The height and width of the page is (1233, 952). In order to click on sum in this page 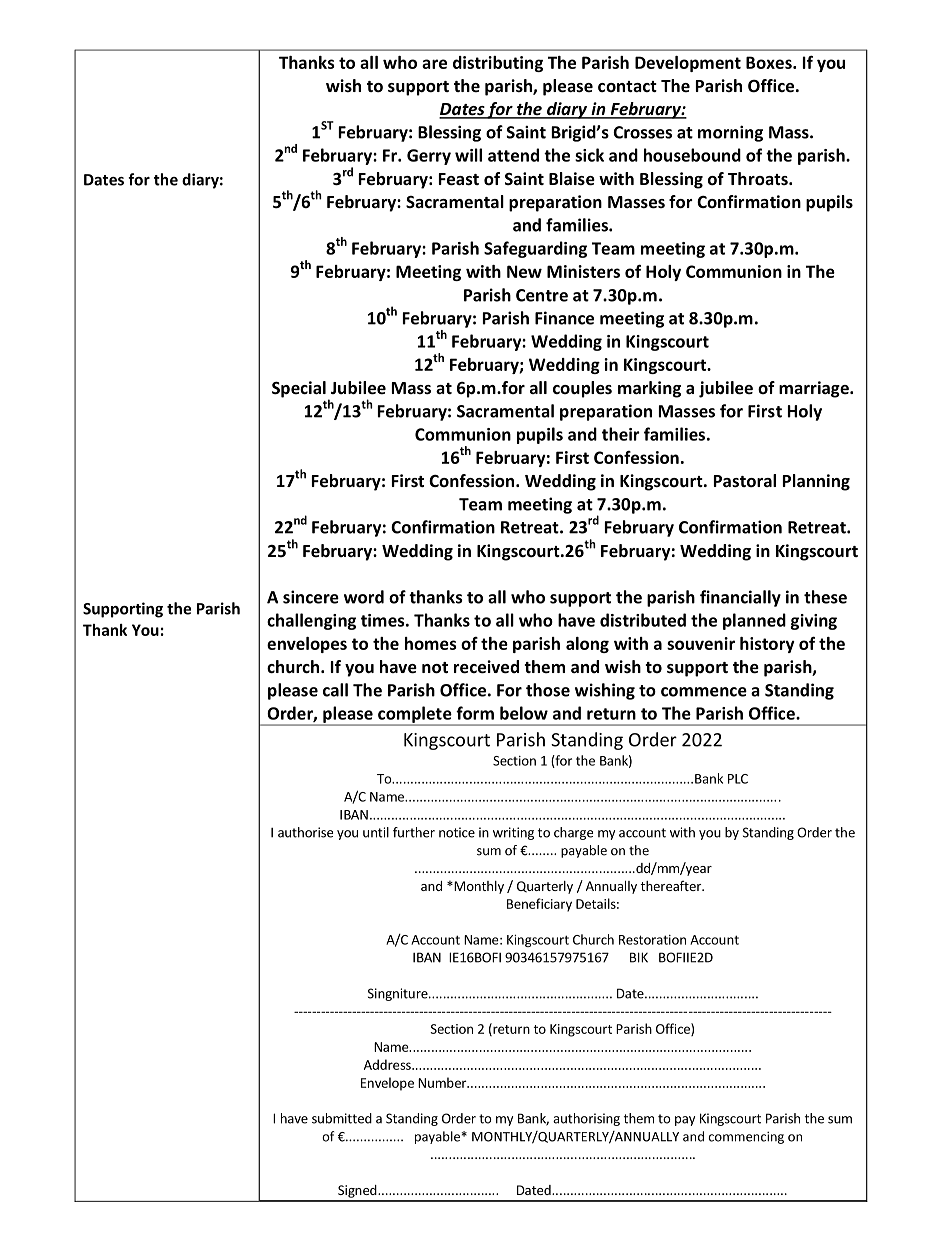, I will do `click(840, 1120)`.
